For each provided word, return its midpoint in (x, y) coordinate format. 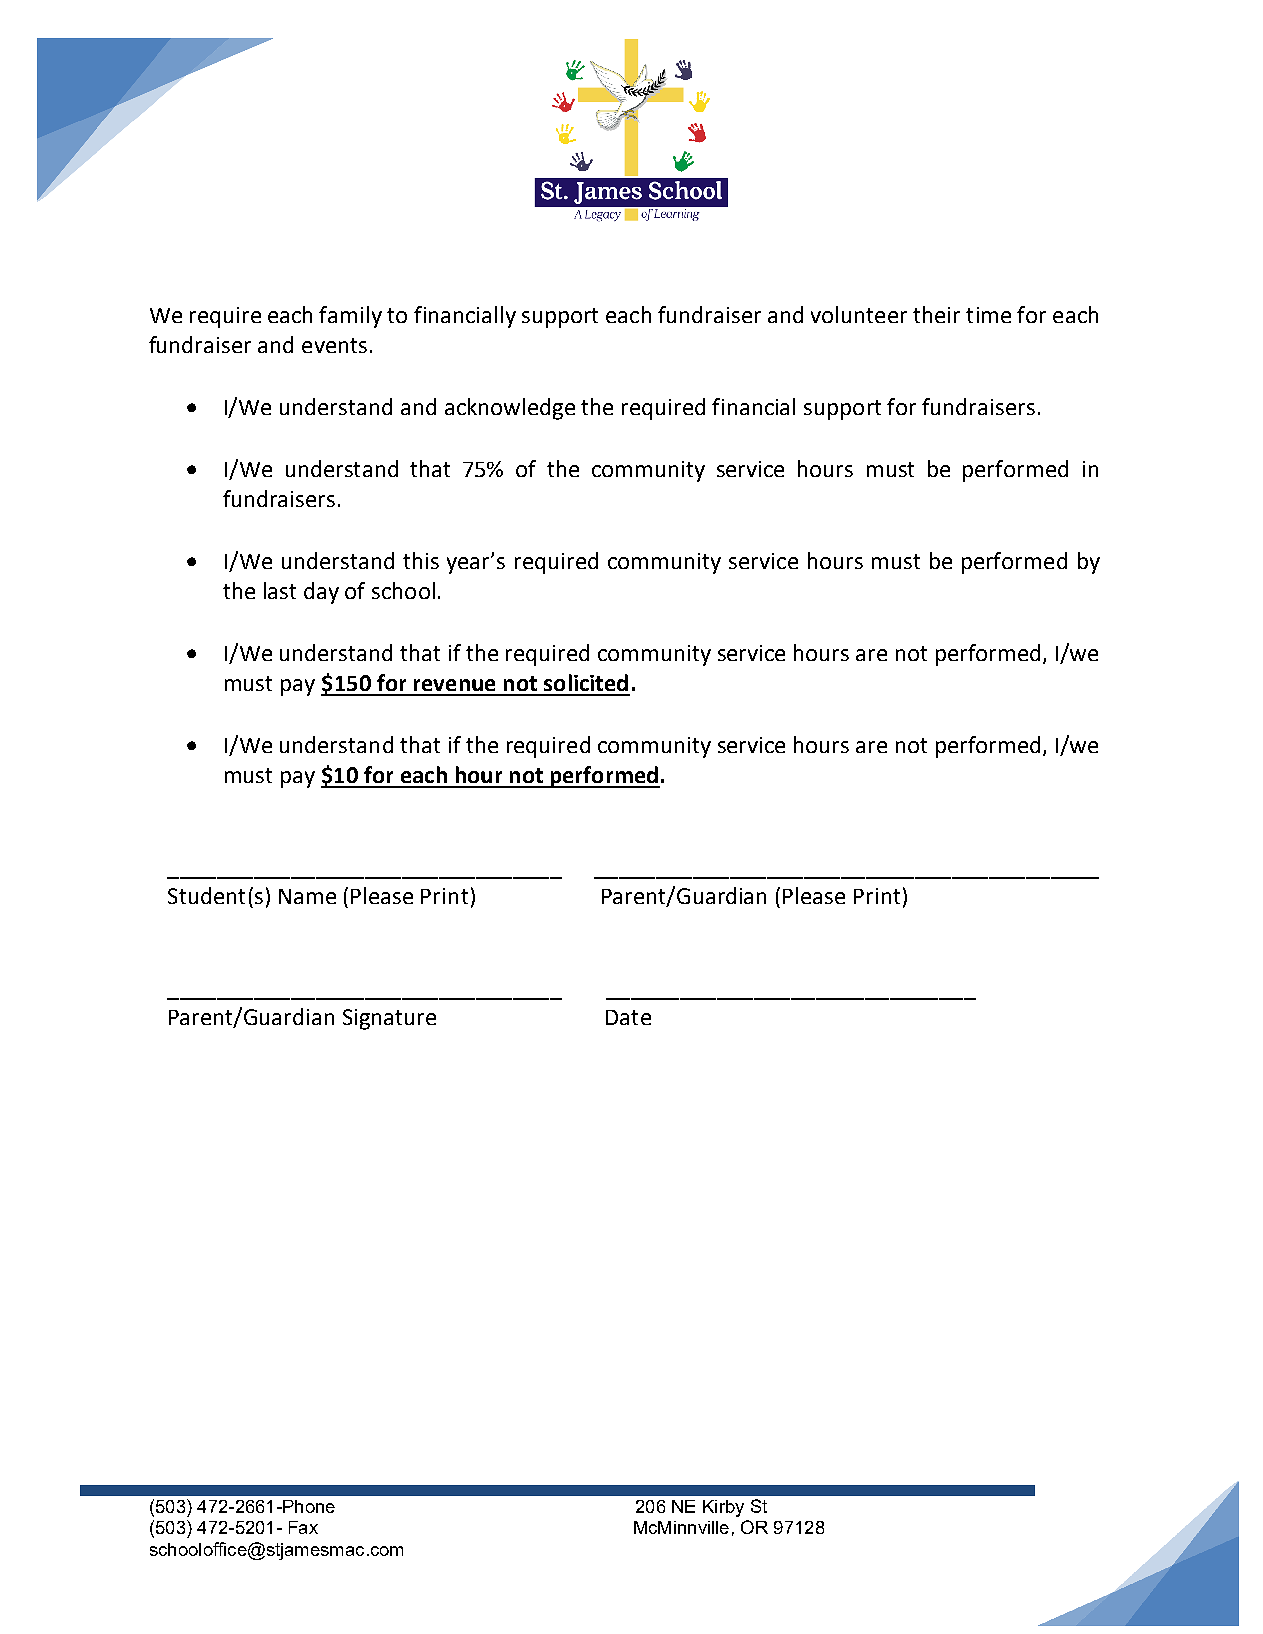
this (421, 560)
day (321, 593)
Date (628, 1017)
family (350, 317)
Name (307, 896)
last (280, 590)
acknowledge (510, 409)
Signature (389, 1019)
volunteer (859, 314)
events (334, 345)
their (936, 314)
